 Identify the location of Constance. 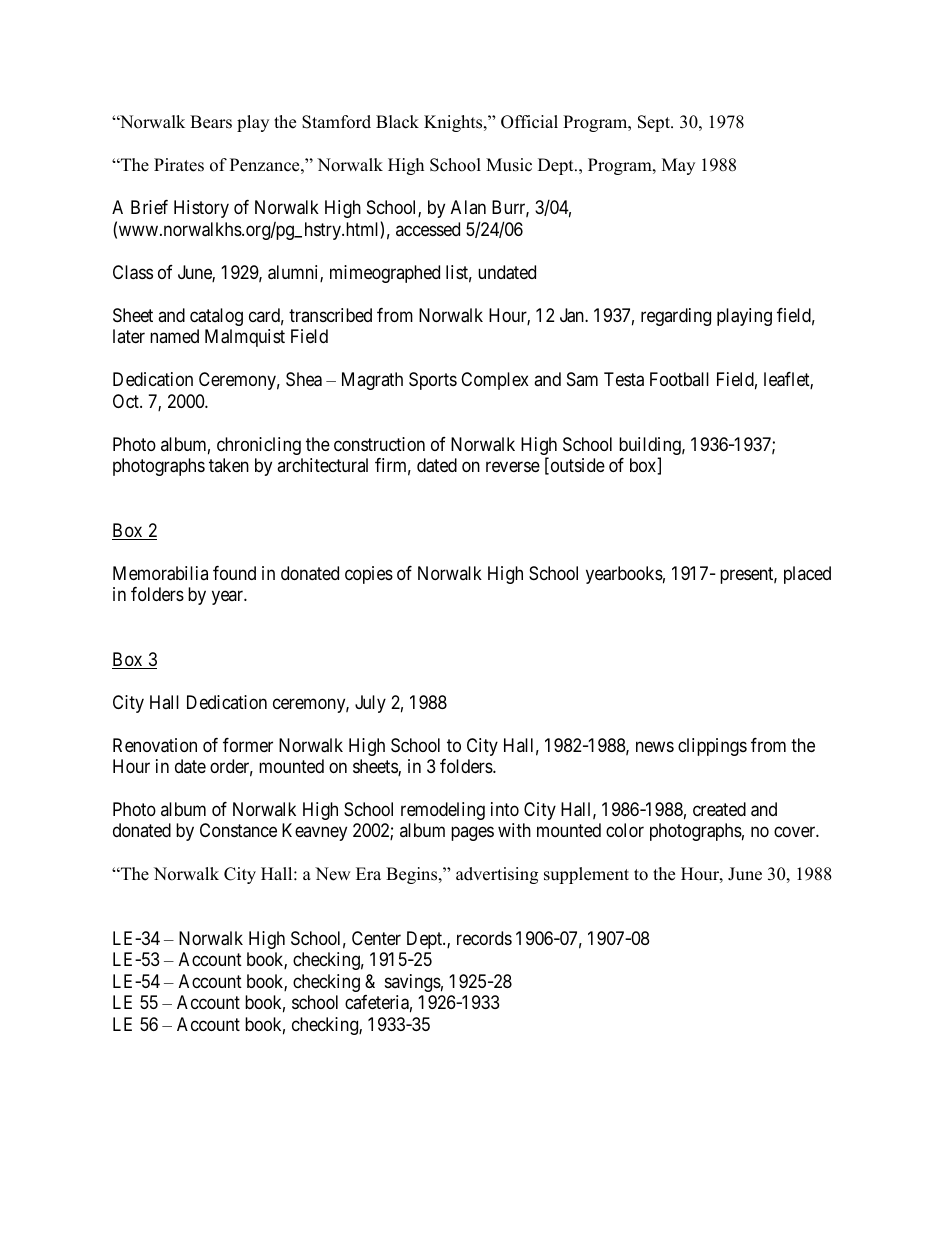
(238, 830).
